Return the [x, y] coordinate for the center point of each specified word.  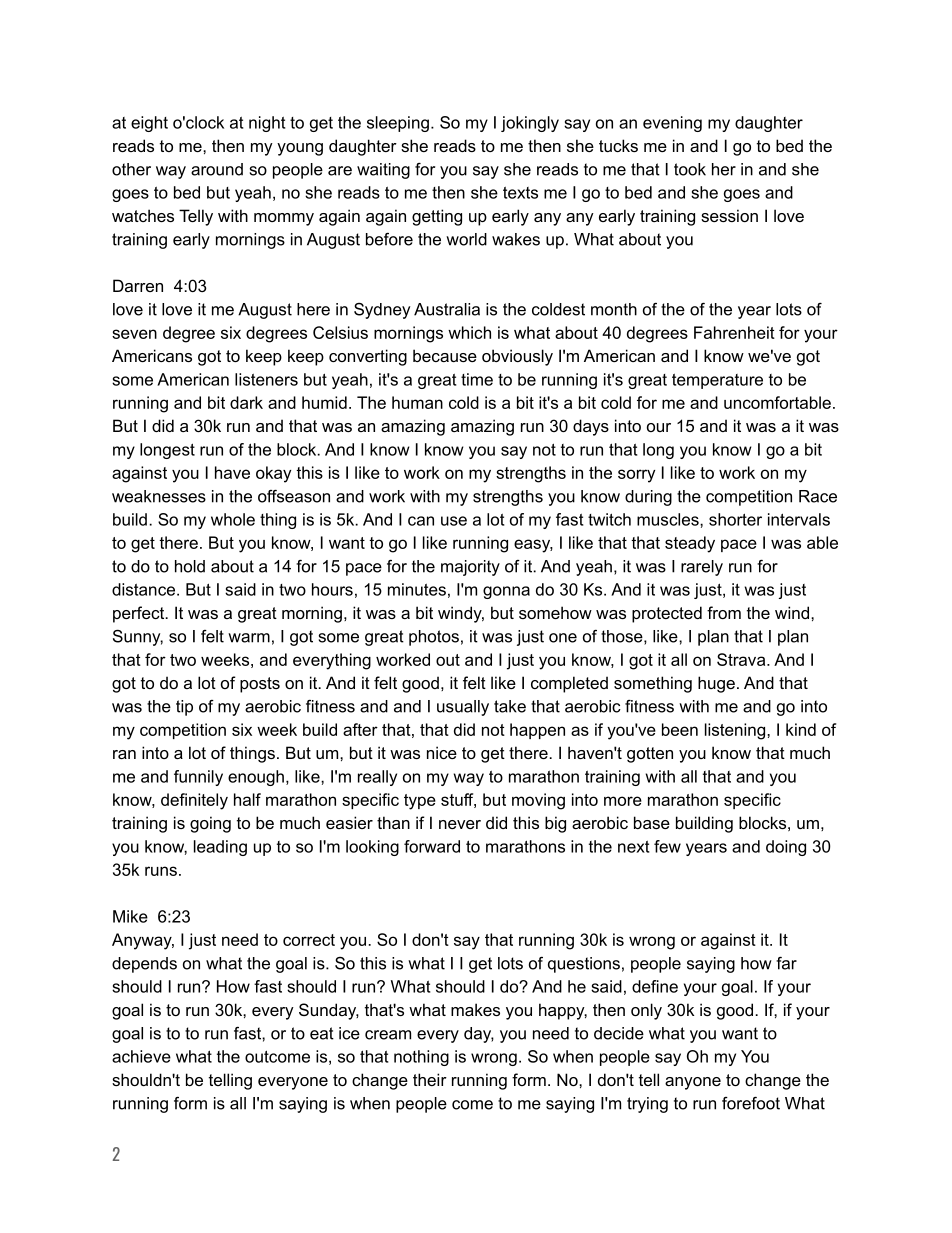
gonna [506, 592]
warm [249, 638]
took [690, 169]
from [724, 612]
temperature [717, 381]
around [217, 169]
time [477, 379]
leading [220, 848]
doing [786, 848]
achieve [141, 1056]
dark [246, 402]
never [460, 824]
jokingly [530, 124]
